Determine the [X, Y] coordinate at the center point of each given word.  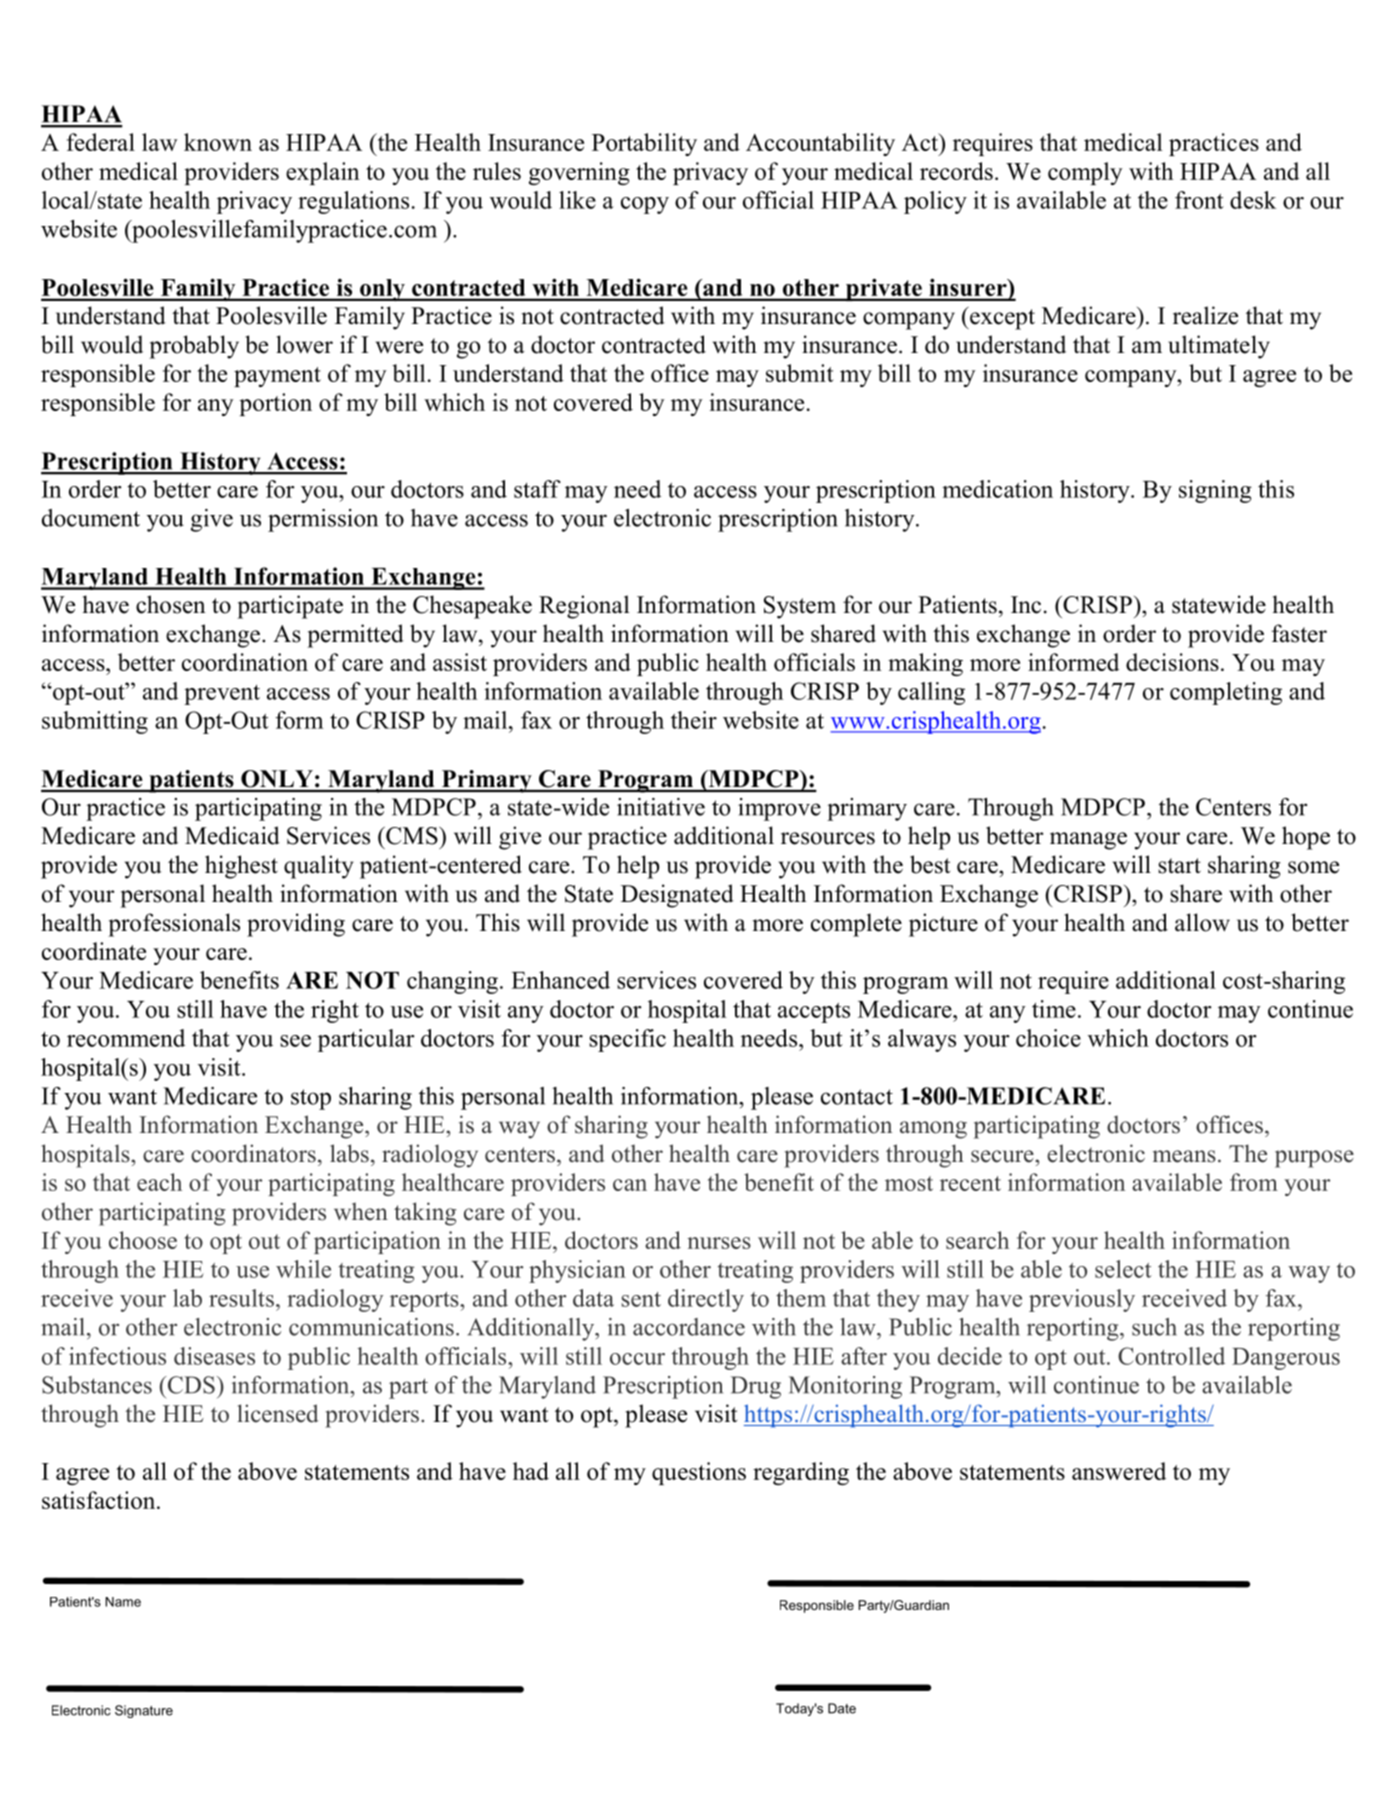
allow [1202, 922]
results [241, 1298]
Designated [677, 896]
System [800, 607]
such [1154, 1327]
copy [645, 205]
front [1199, 200]
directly [706, 1300]
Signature [144, 1711]
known [218, 142]
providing [296, 925]
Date [842, 1708]
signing [1215, 491]
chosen [171, 604]
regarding [801, 1473]
